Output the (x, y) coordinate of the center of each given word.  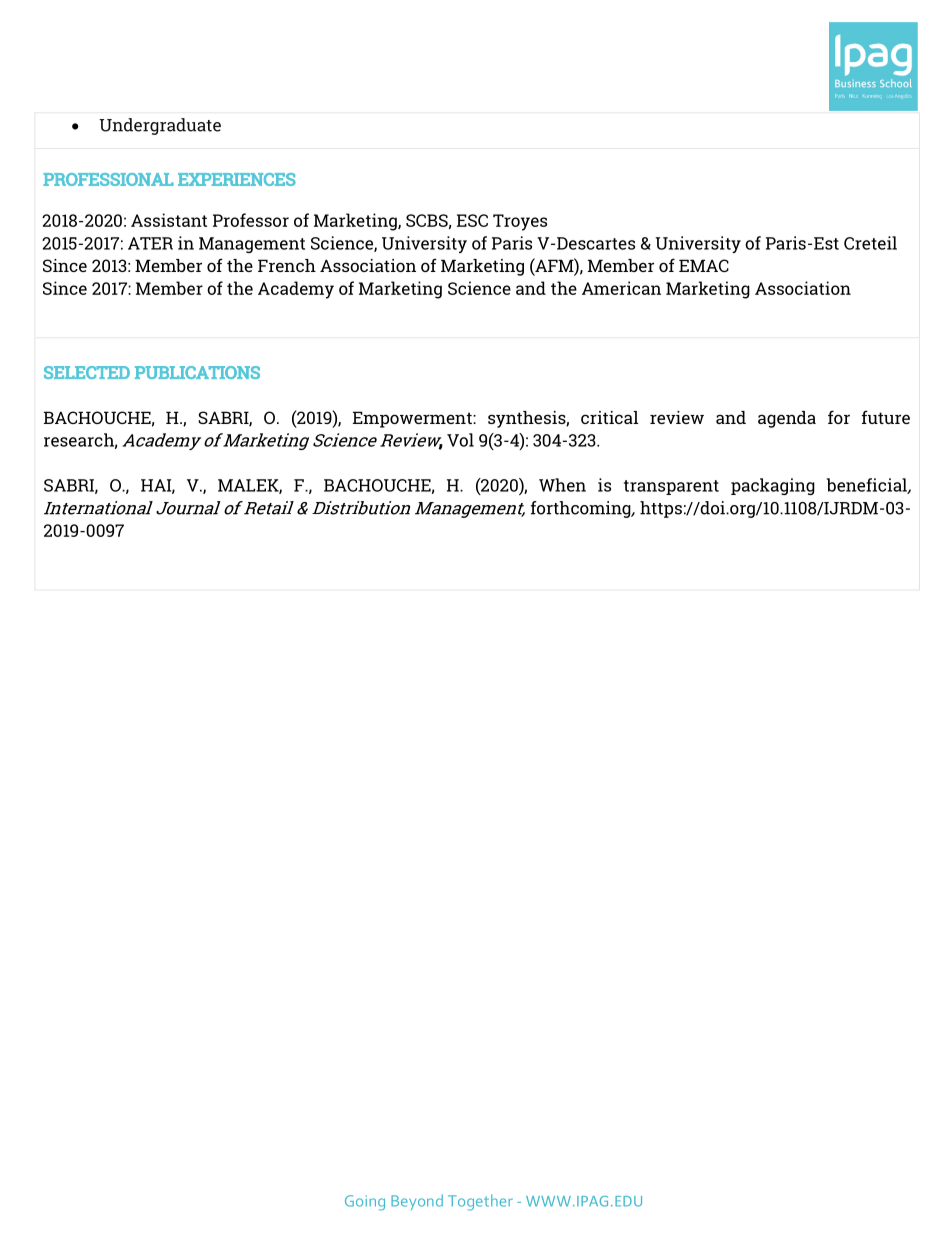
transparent (671, 487)
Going (365, 1203)
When (562, 485)
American (621, 288)
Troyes (520, 222)
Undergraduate (160, 126)
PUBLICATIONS (197, 372)
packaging (773, 486)
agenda (787, 419)
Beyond (417, 1202)
